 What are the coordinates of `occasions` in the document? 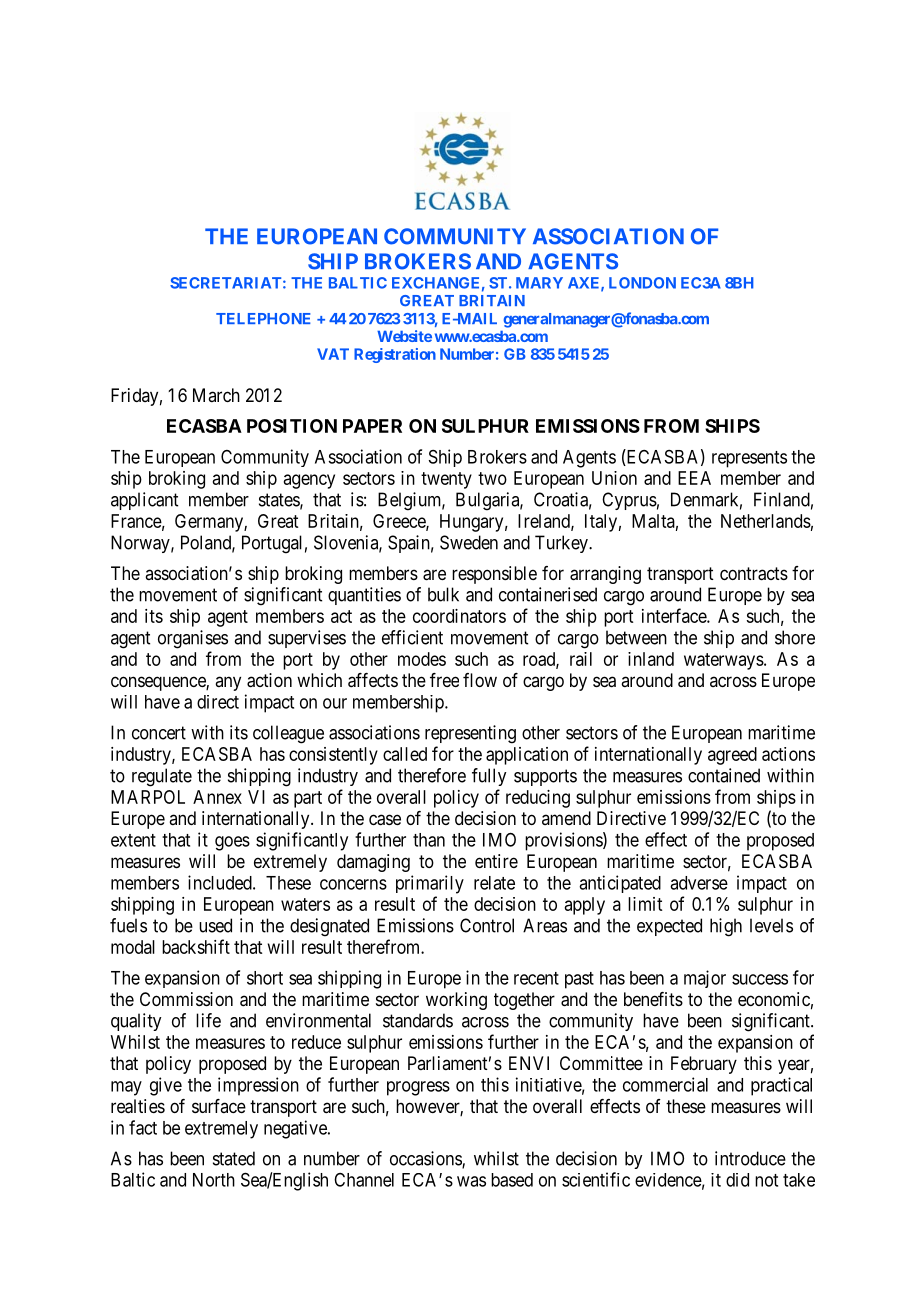 It's located at (426, 1159).
